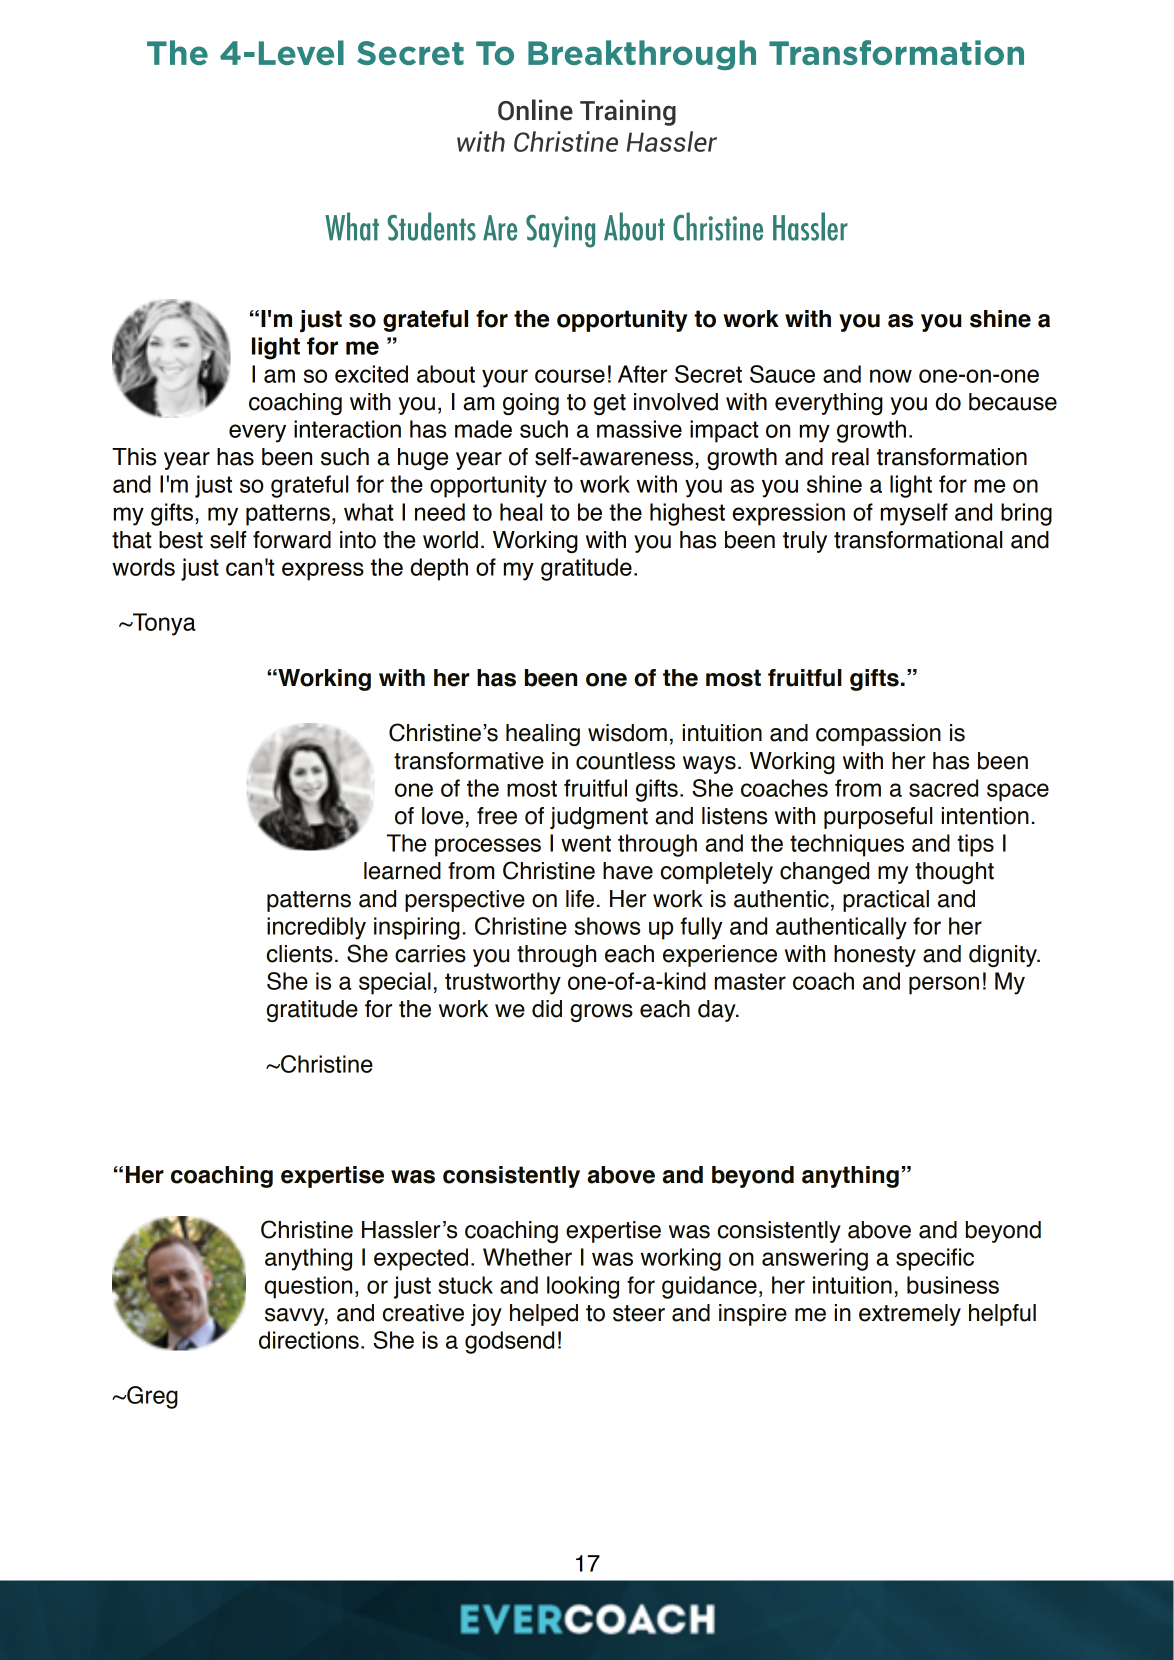 Image resolution: width=1174 pixels, height=1660 pixels. What do you see at coordinates (607, 926) in the page?
I see `shows` at bounding box center [607, 926].
